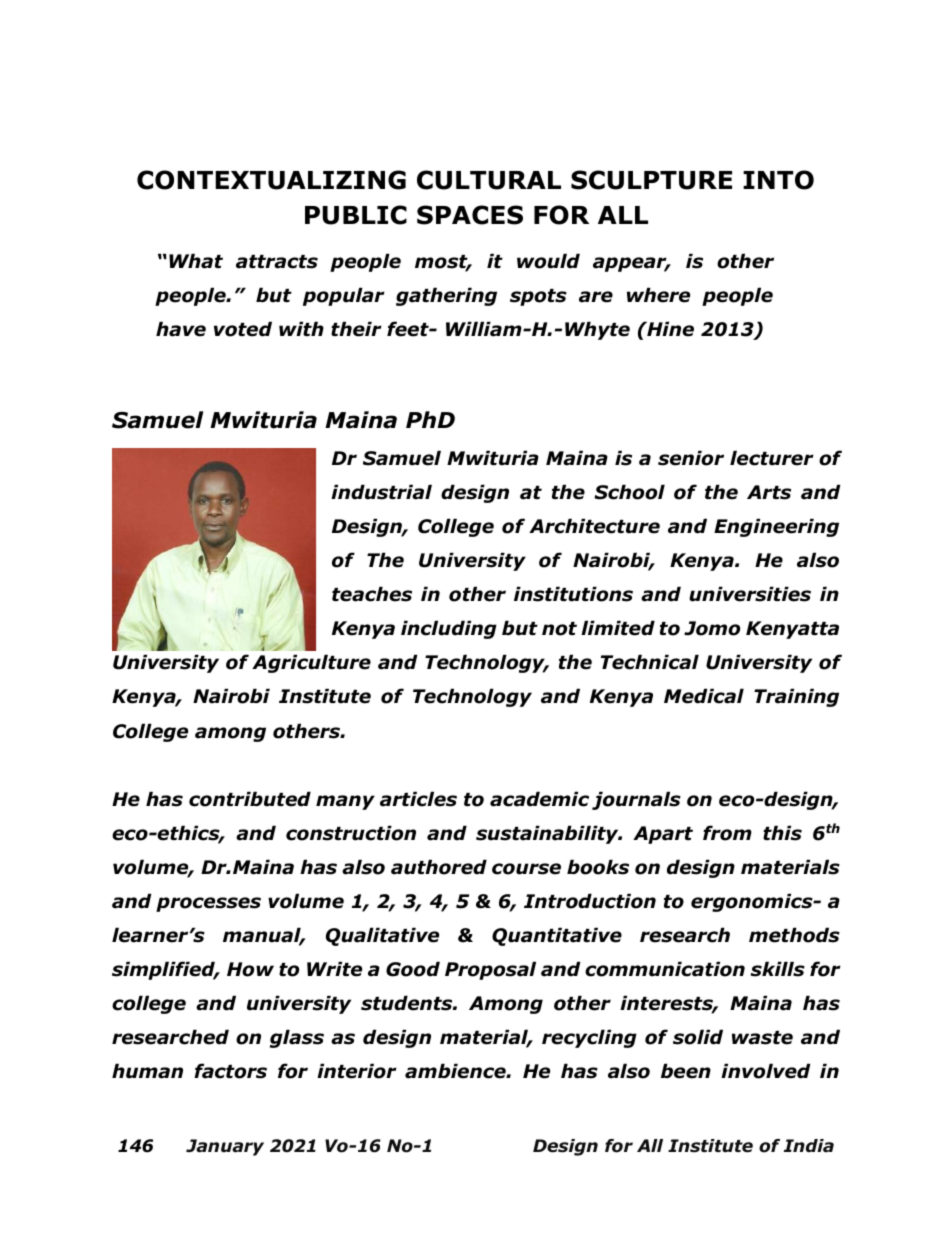 This screenshot has width=952, height=1233. Describe the element at coordinates (225, 1147) in the screenshot. I see `January` at that location.
